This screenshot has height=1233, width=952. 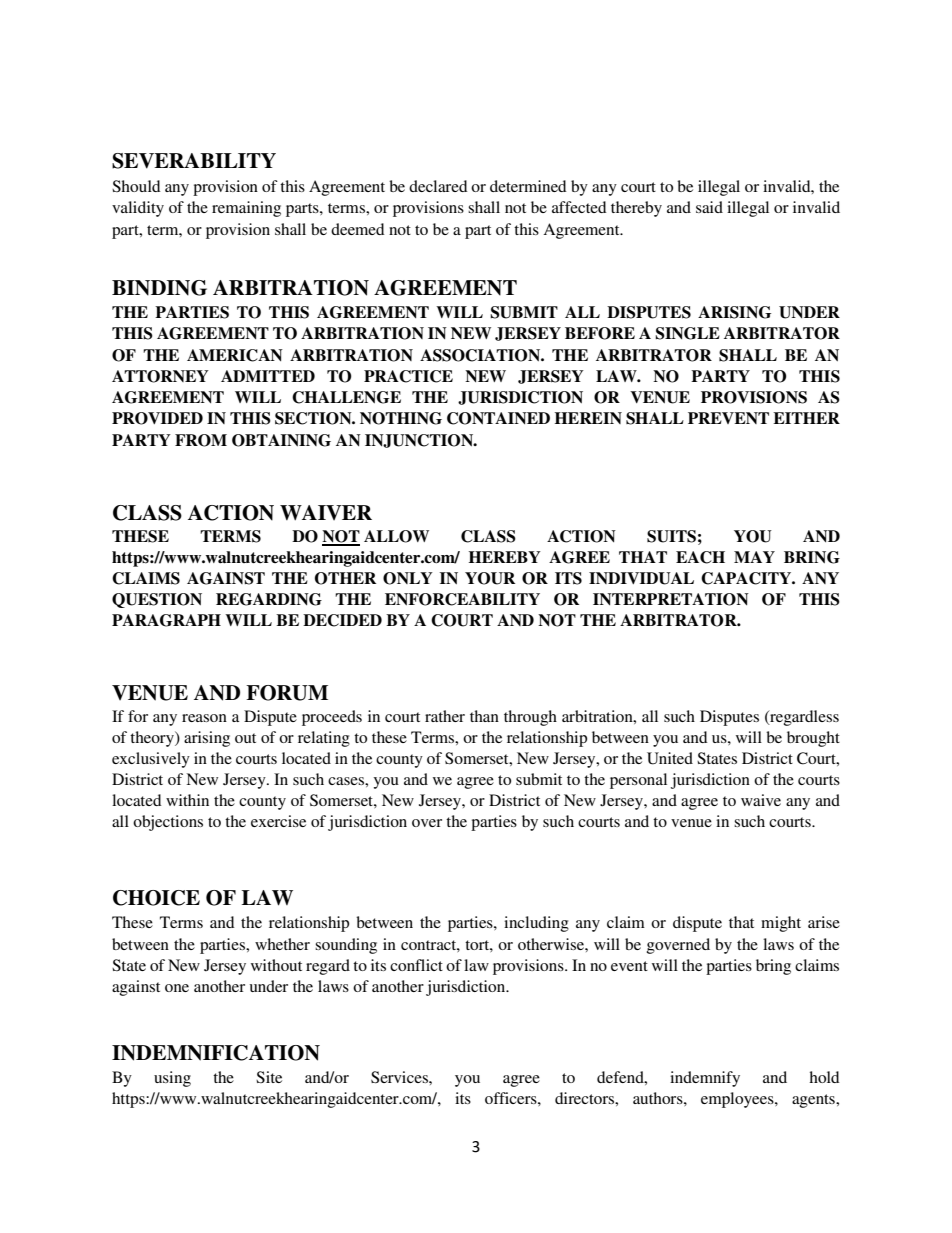 I want to click on QUESTION, so click(x=157, y=600).
